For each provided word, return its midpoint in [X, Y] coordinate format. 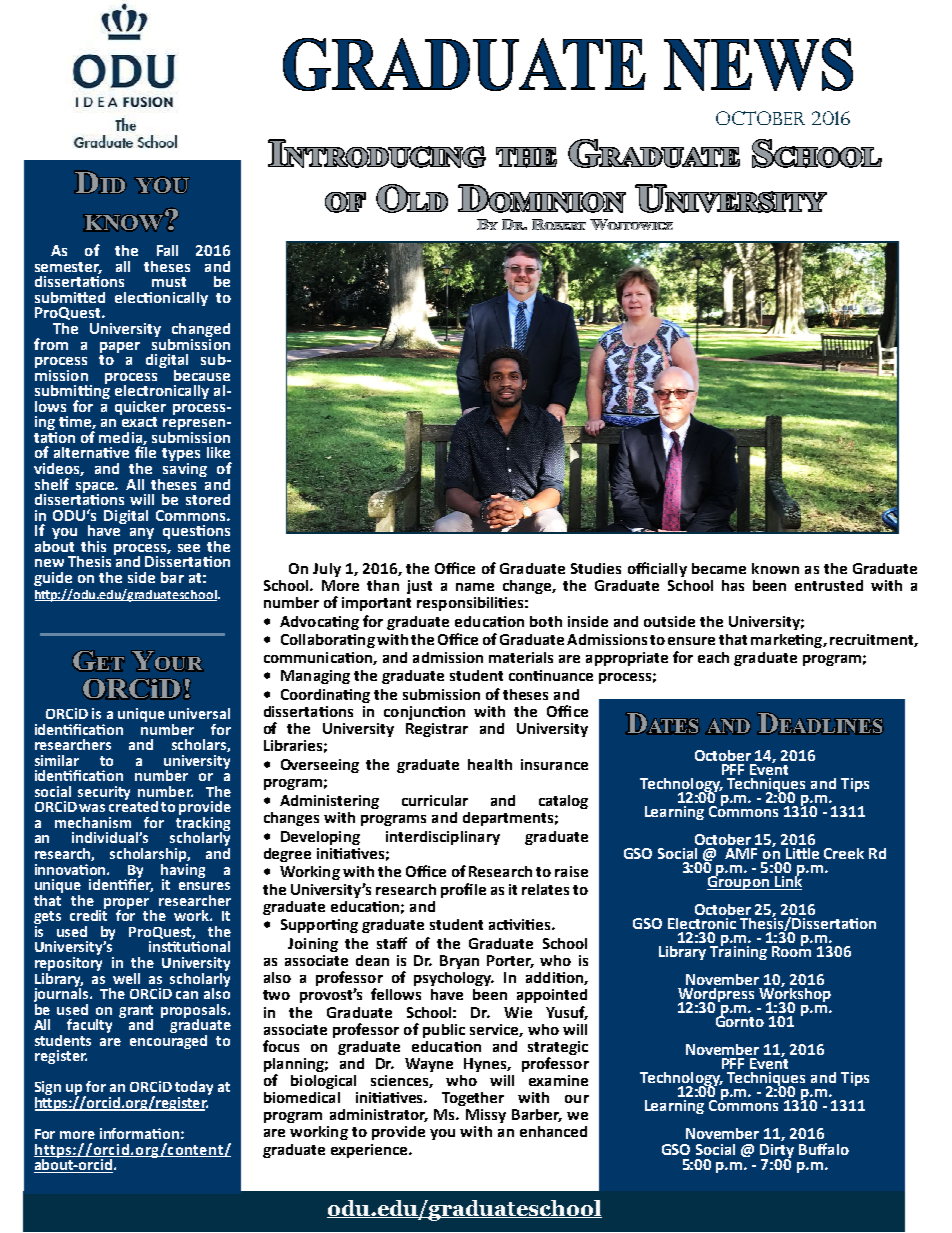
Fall [167, 250]
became [719, 568]
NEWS [758, 64]
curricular [435, 800]
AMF [741, 853]
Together [473, 1099]
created [133, 805]
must [169, 282]
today [194, 1089]
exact [139, 422]
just [419, 587]
